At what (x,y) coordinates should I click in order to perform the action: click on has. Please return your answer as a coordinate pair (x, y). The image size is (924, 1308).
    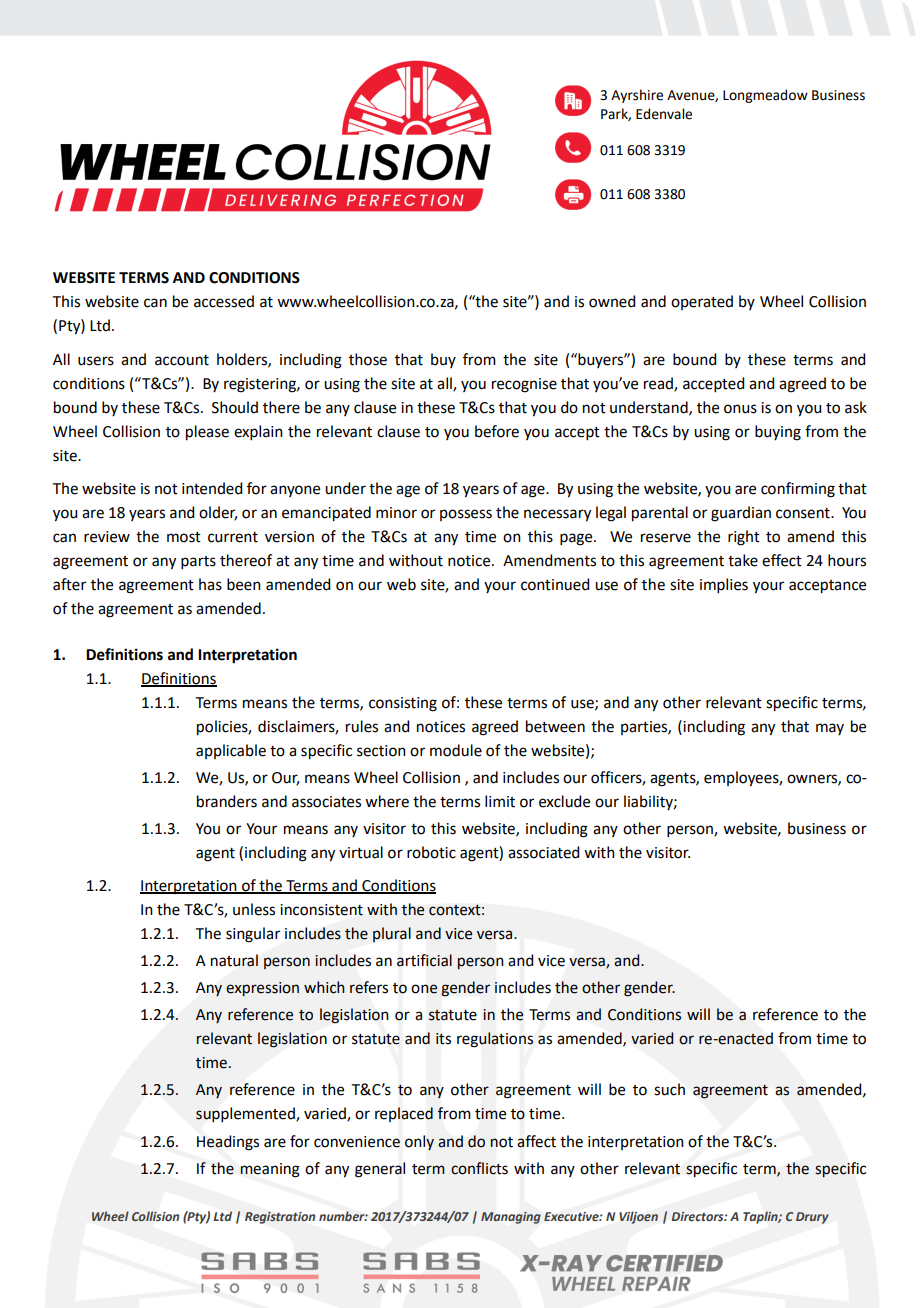
    Looking at the image, I should click on (210, 584).
